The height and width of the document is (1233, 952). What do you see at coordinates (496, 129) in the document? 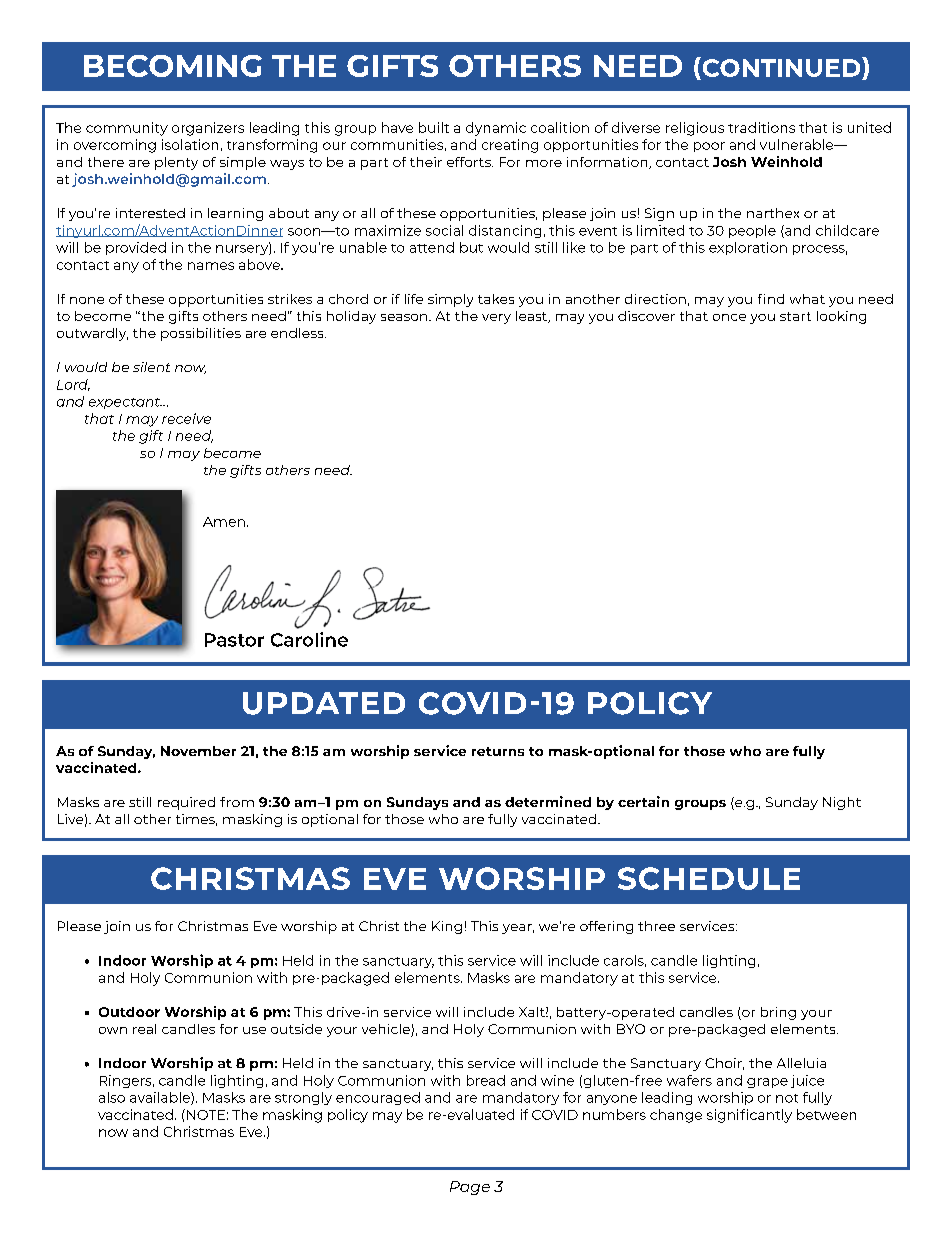
I see `dynamic` at bounding box center [496, 129].
